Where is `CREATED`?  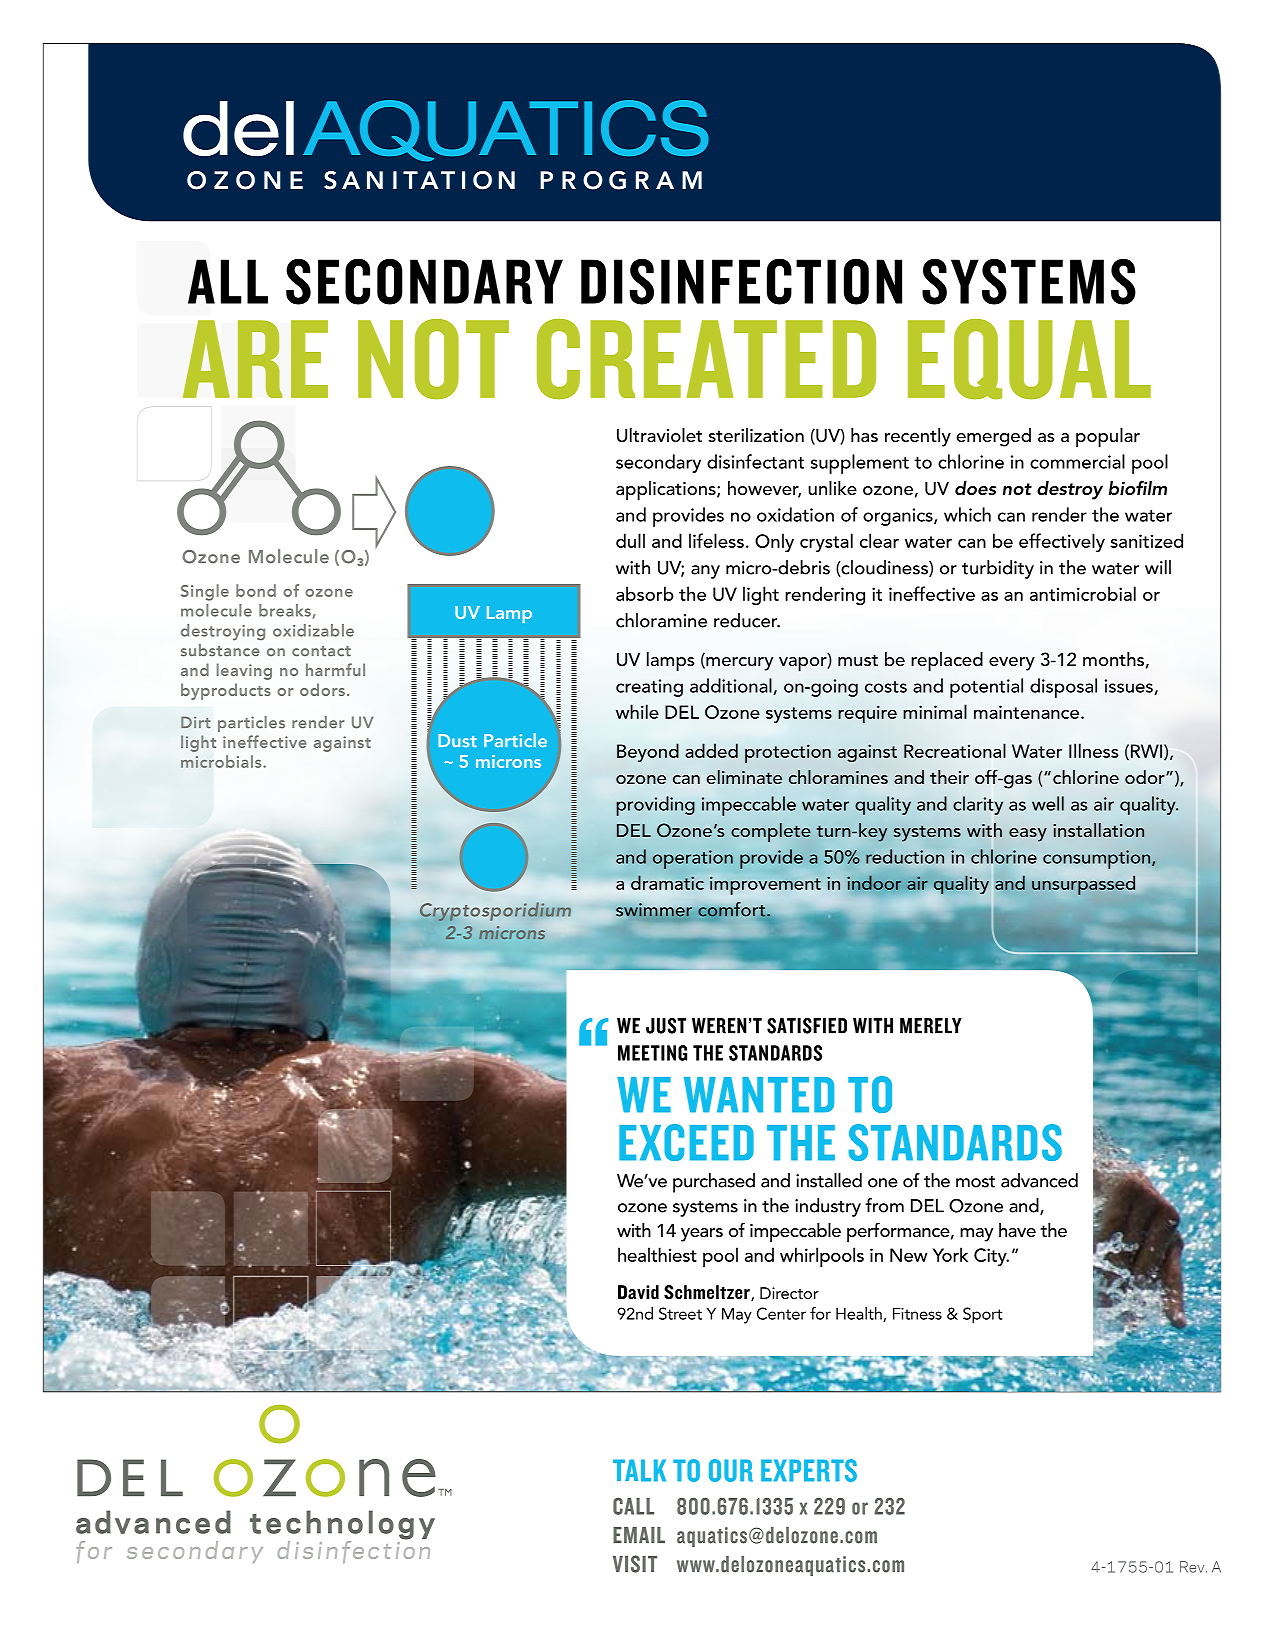
CREATED is located at coordinates (706, 359).
